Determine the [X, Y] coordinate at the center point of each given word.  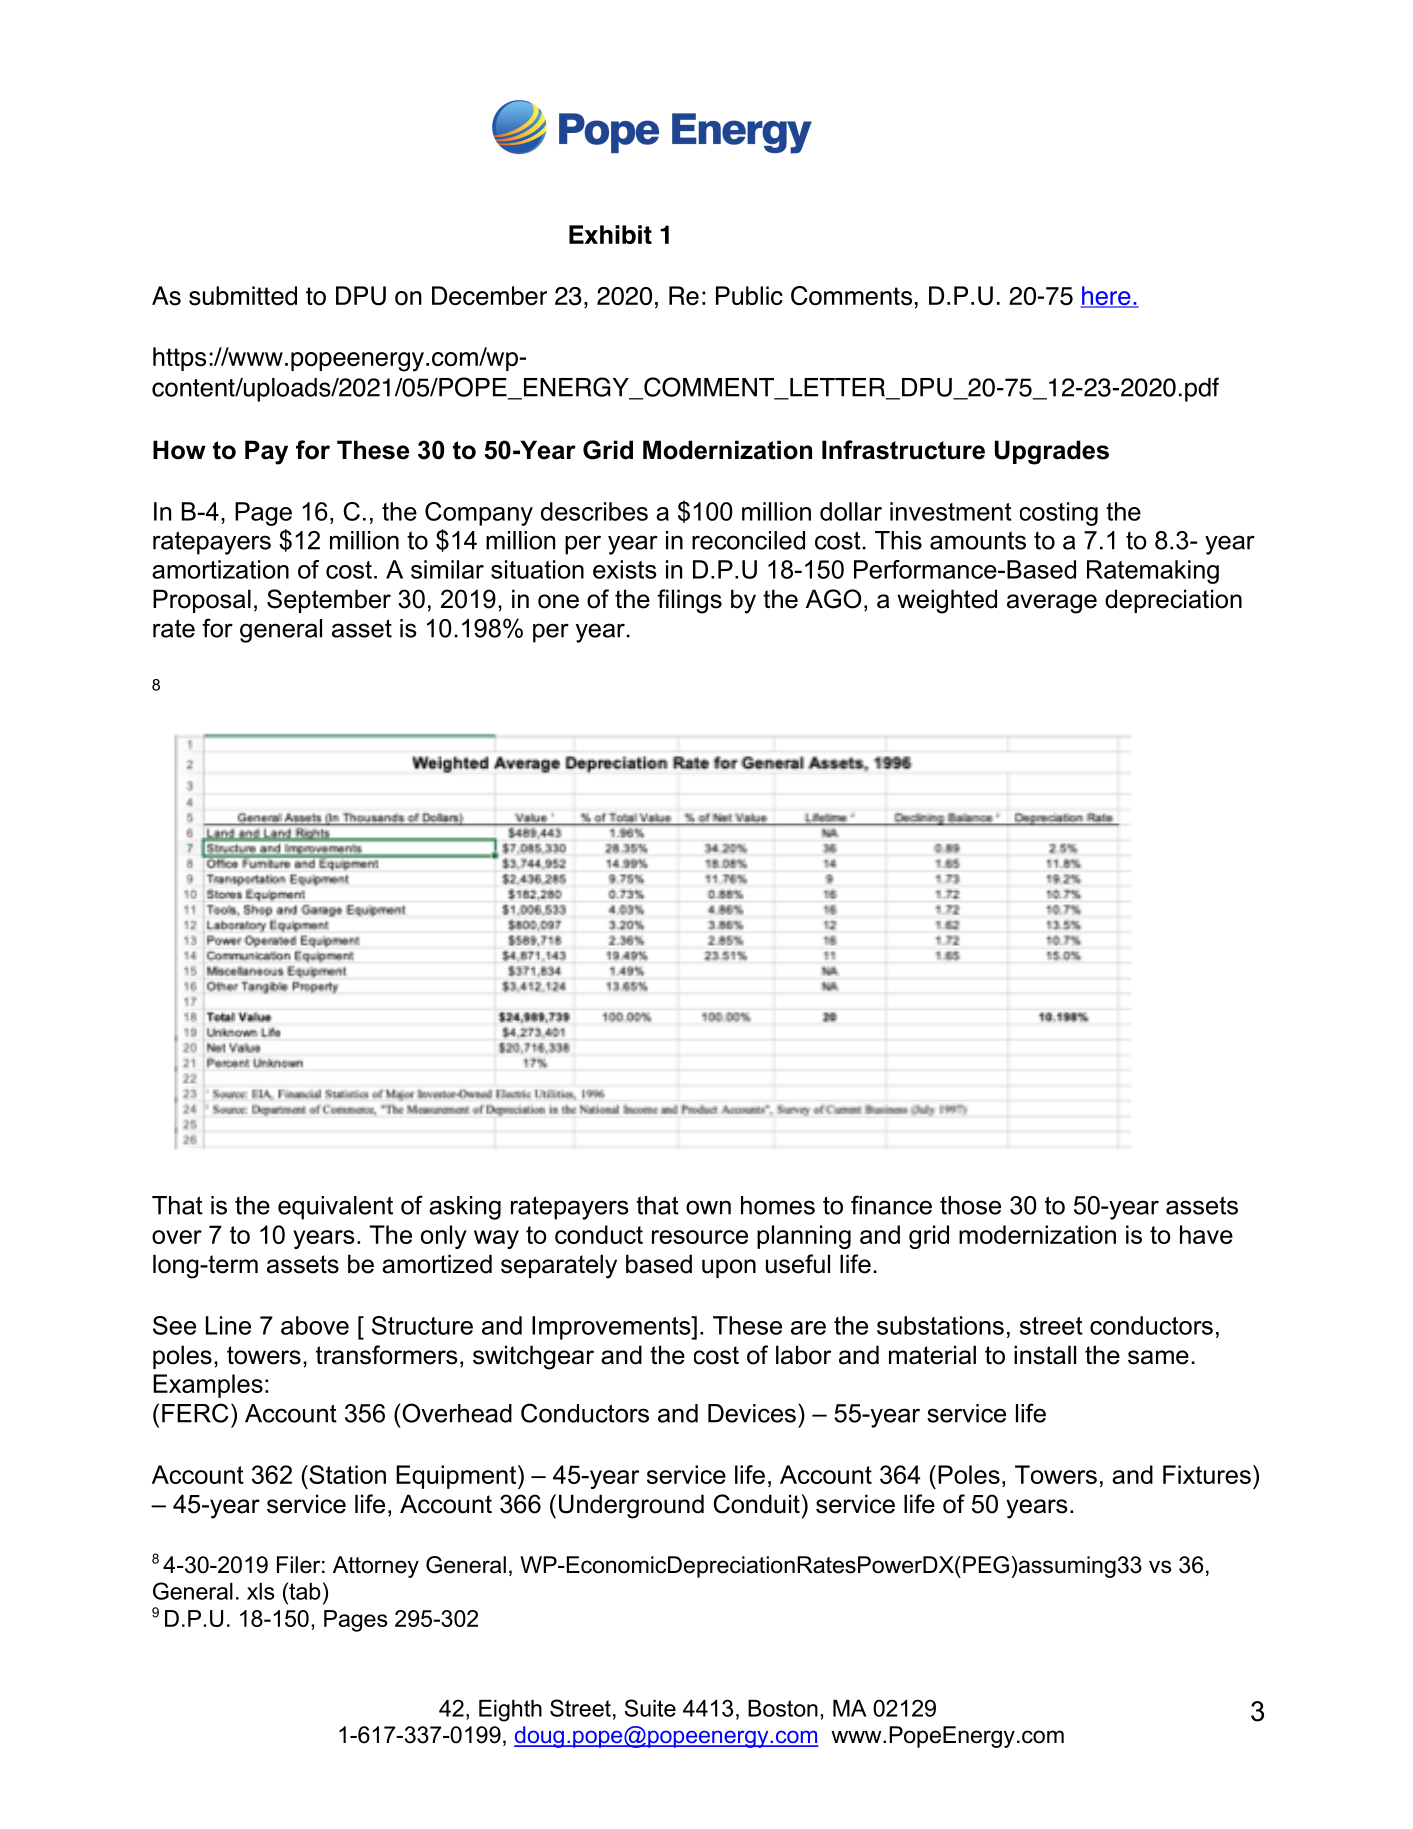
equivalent [335, 1208]
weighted [947, 601]
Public [749, 295]
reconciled [748, 540]
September [329, 601]
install [1045, 1355]
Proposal [202, 601]
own [708, 1207]
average [1052, 604]
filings [689, 601]
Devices [752, 1413]
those [970, 1205]
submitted [243, 296]
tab [304, 1591]
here [1106, 297]
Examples [208, 1386]
